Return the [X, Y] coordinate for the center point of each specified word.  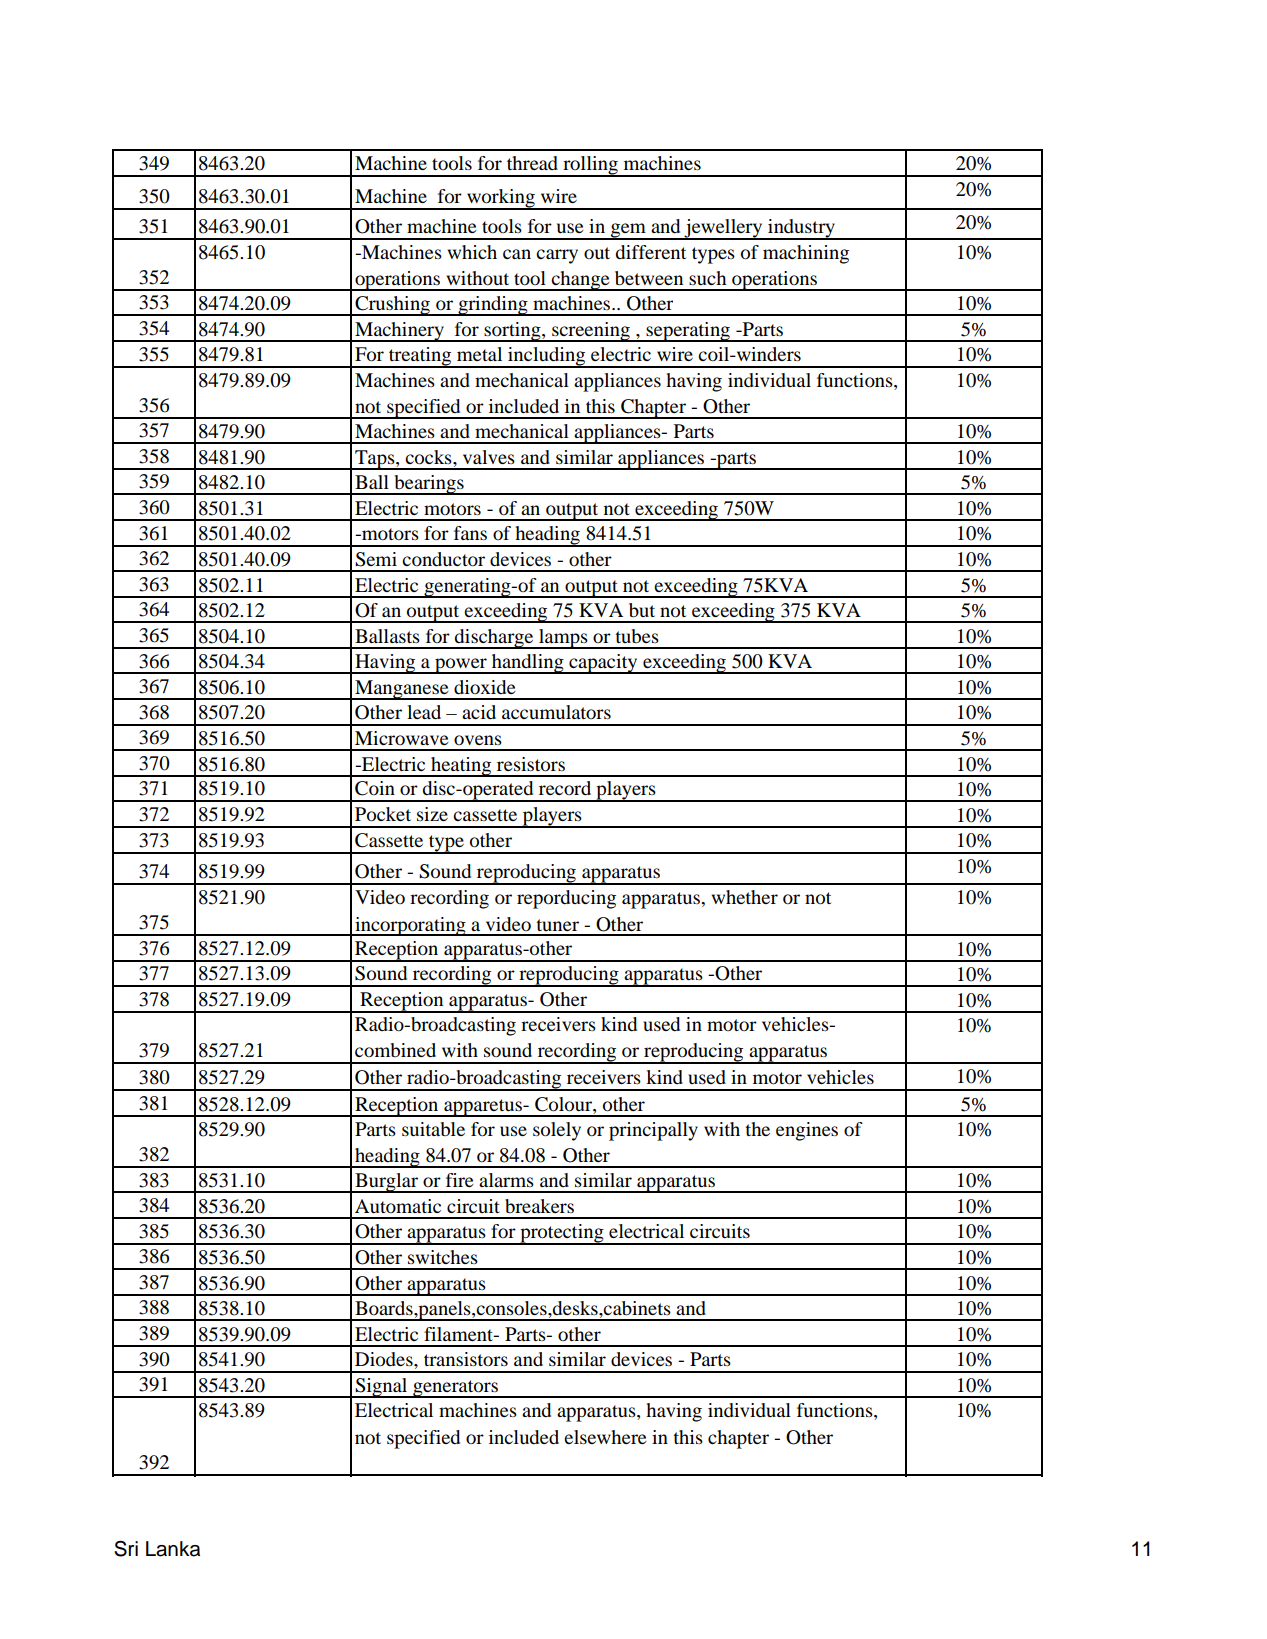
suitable [433, 1129]
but [642, 610]
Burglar [387, 1183]
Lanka [173, 1549]
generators [455, 1389]
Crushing [392, 306]
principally [653, 1131]
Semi [376, 559]
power [461, 666]
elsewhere [605, 1437]
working [501, 199]
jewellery [723, 229]
